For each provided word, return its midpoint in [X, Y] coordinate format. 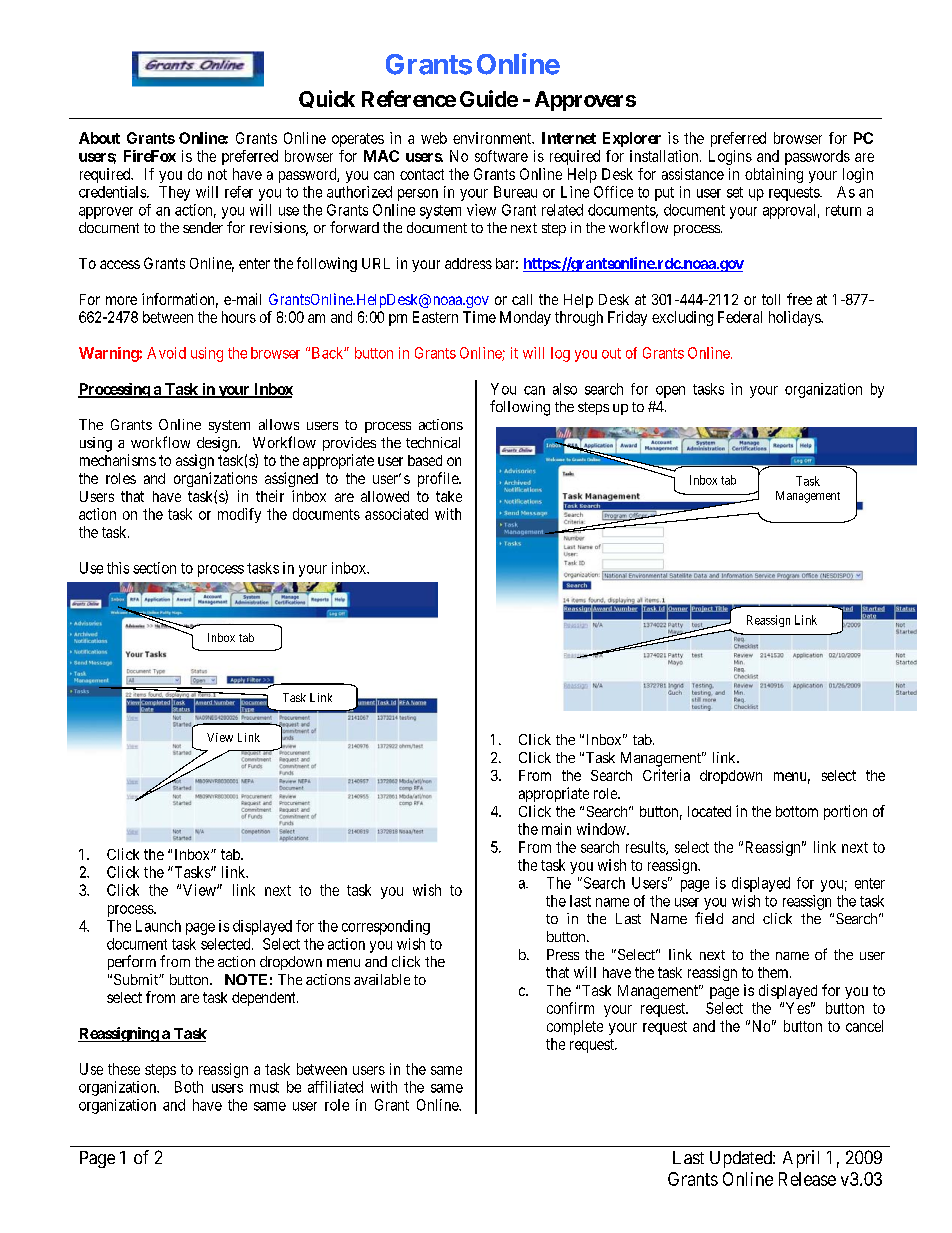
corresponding [386, 927]
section [154, 568]
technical [433, 442]
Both [189, 1087]
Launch [158, 926]
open [670, 392]
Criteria [666, 775]
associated [396, 514]
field [709, 918]
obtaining [774, 175]
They [174, 193]
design [218, 444]
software [501, 156]
